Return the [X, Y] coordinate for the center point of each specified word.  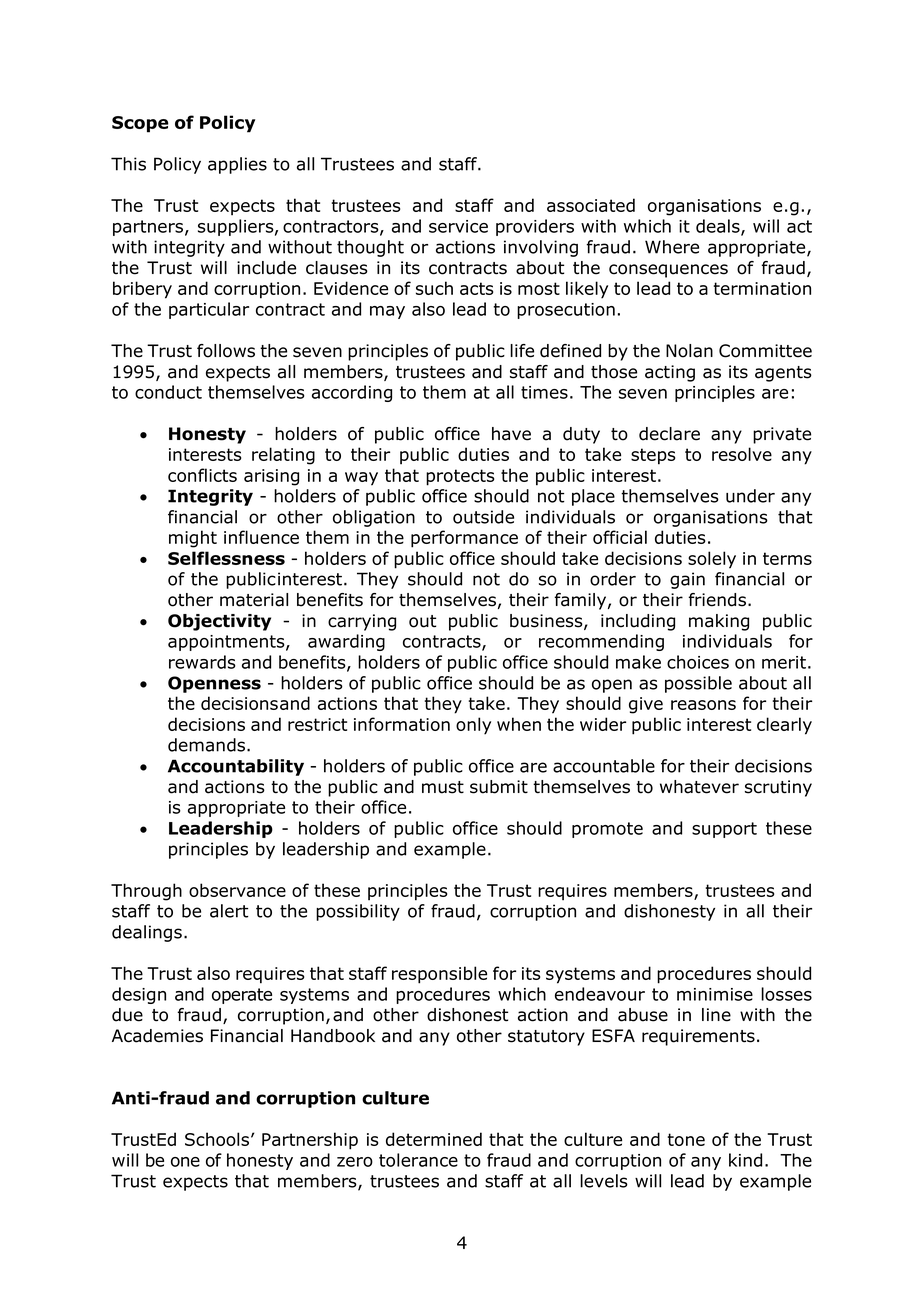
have [511, 434]
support [724, 830]
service [458, 226]
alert [229, 911]
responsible [439, 975]
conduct [168, 392]
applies [237, 165]
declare [669, 434]
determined [434, 1139]
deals [719, 227]
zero [355, 1162]
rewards [202, 662]
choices [698, 662]
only [473, 726]
